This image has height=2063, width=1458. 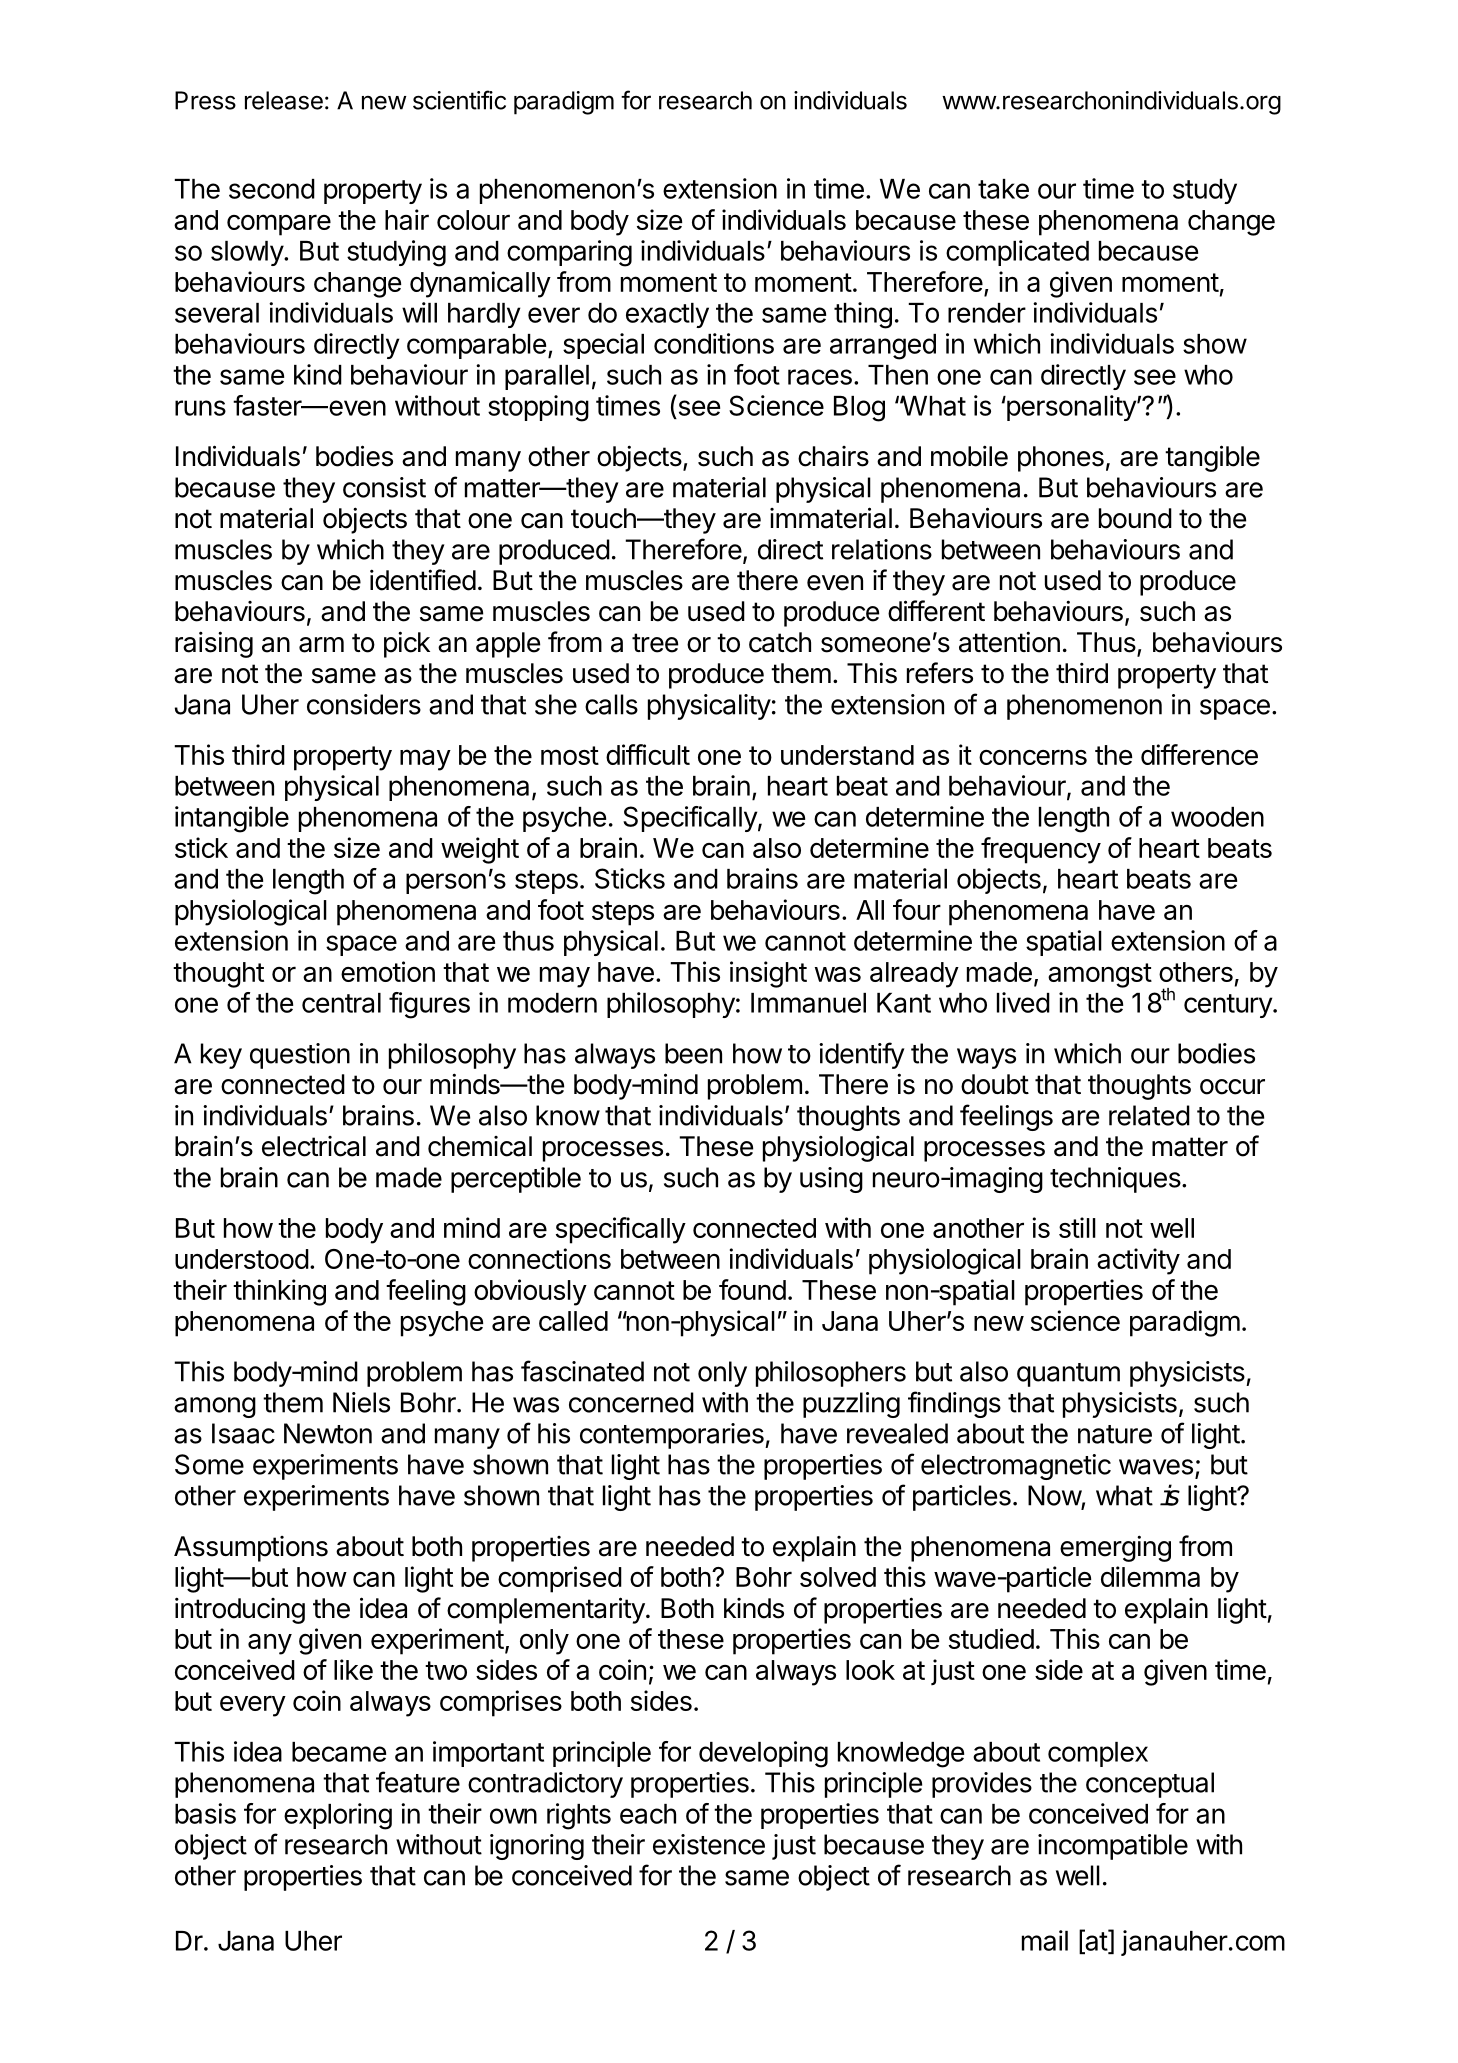 What do you see at coordinates (341, 1003) in the image?
I see `central` at bounding box center [341, 1003].
